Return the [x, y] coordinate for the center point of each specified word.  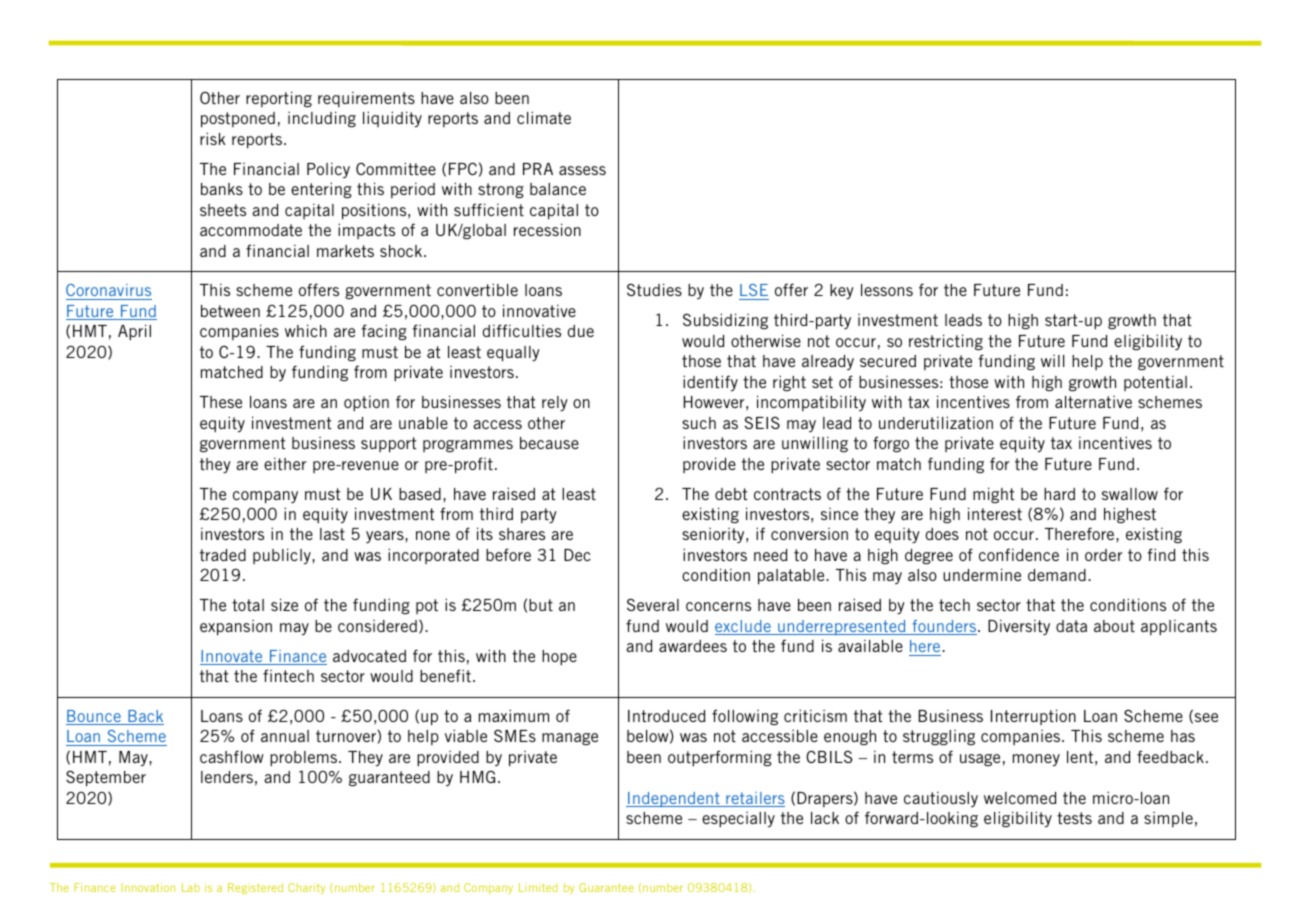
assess [582, 170]
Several [653, 604]
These [221, 402]
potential [1155, 383]
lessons [887, 290]
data [1071, 626]
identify [710, 383]
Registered [255, 888]
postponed [238, 120]
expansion [236, 628]
